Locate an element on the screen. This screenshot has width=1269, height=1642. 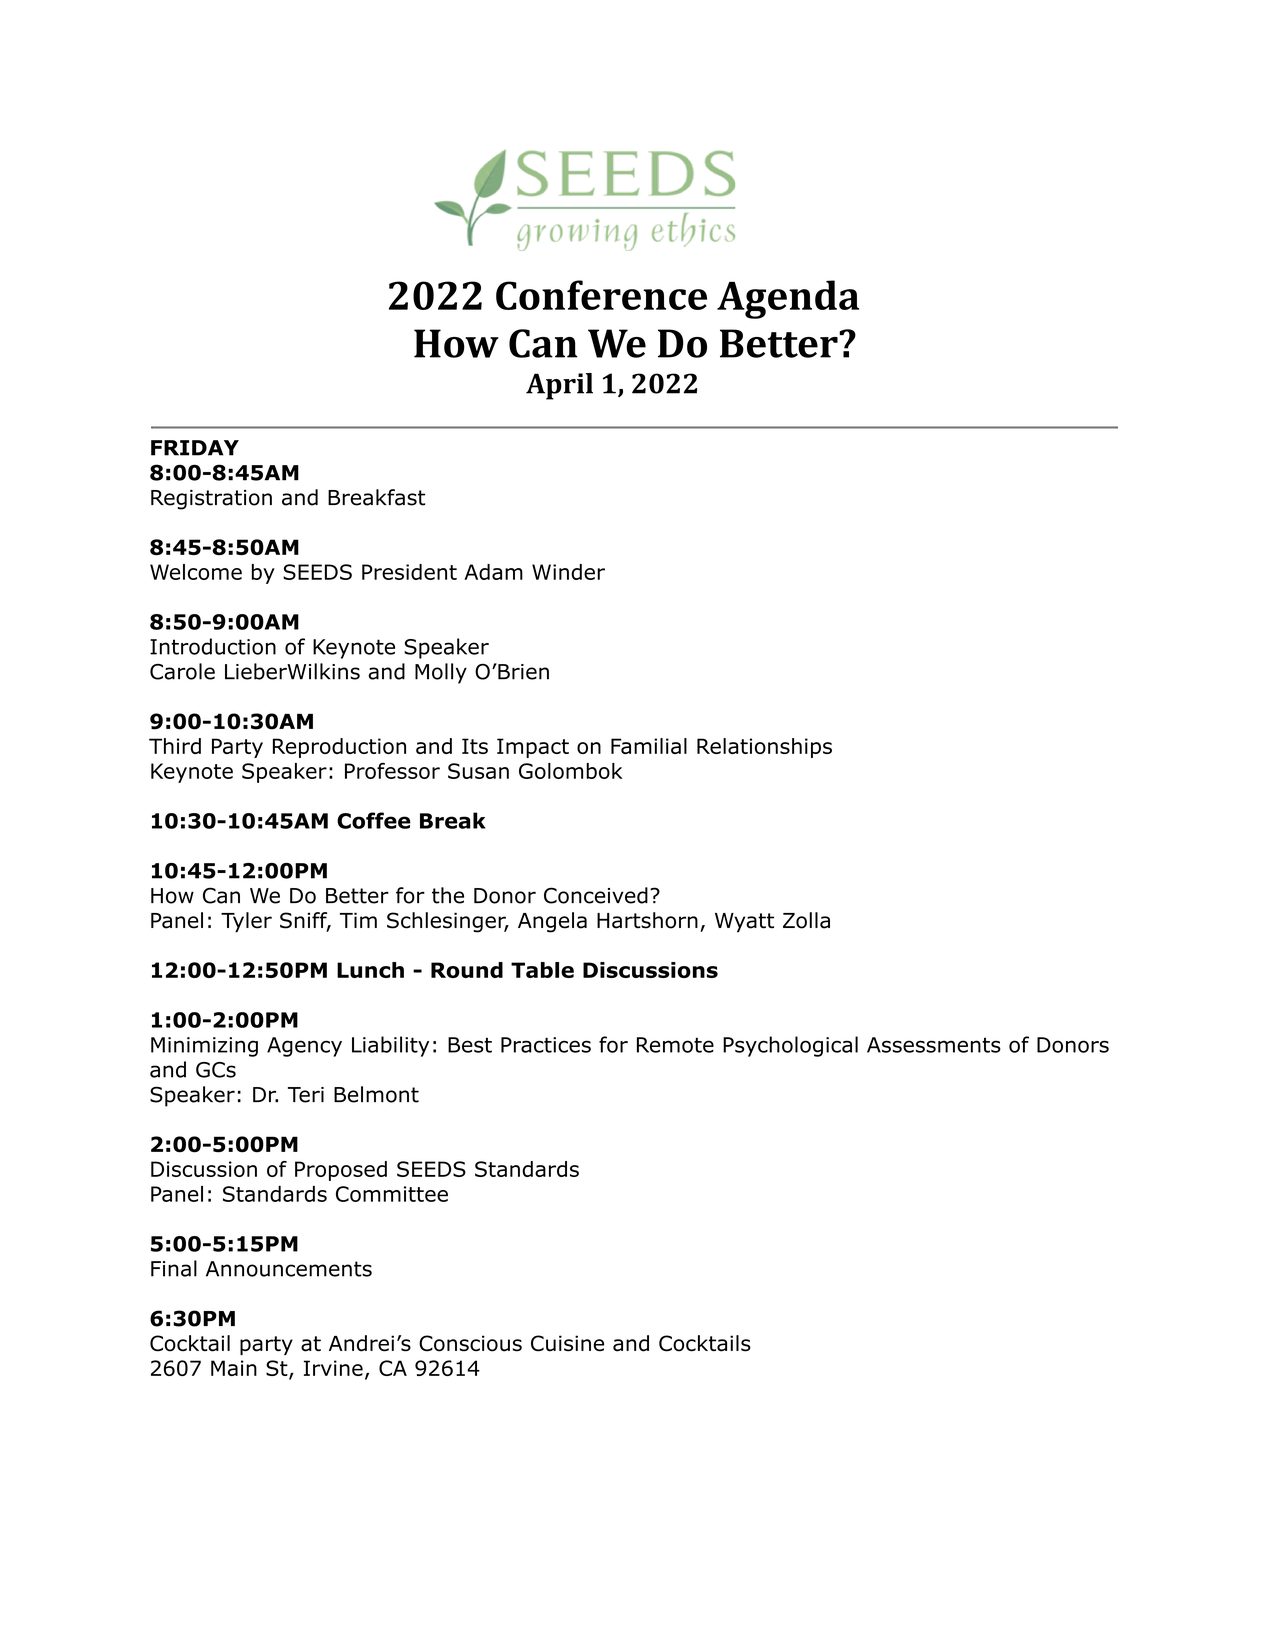
FRIDAY is located at coordinates (195, 448).
